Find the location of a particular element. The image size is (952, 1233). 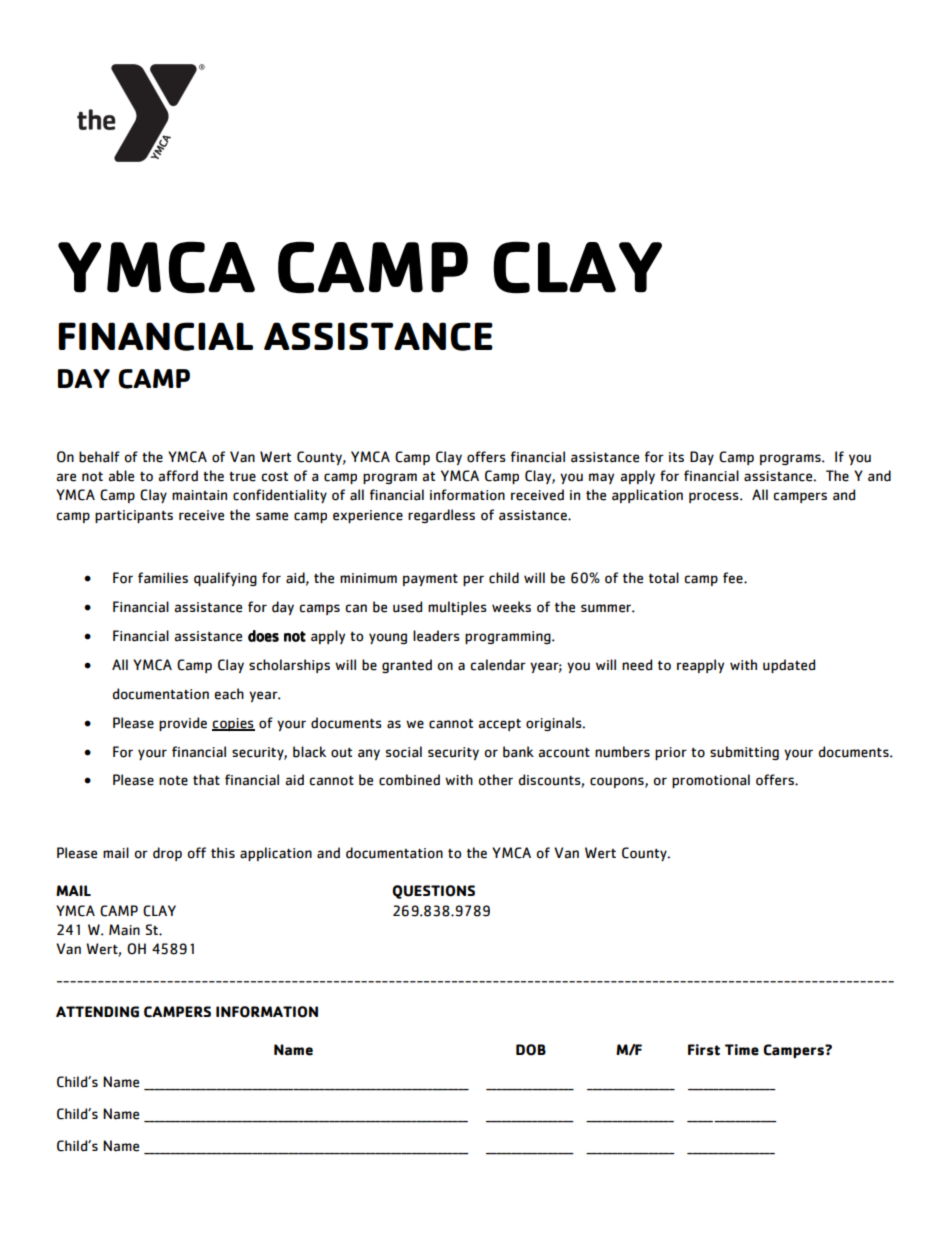

ATTENDING is located at coordinates (97, 1012).
